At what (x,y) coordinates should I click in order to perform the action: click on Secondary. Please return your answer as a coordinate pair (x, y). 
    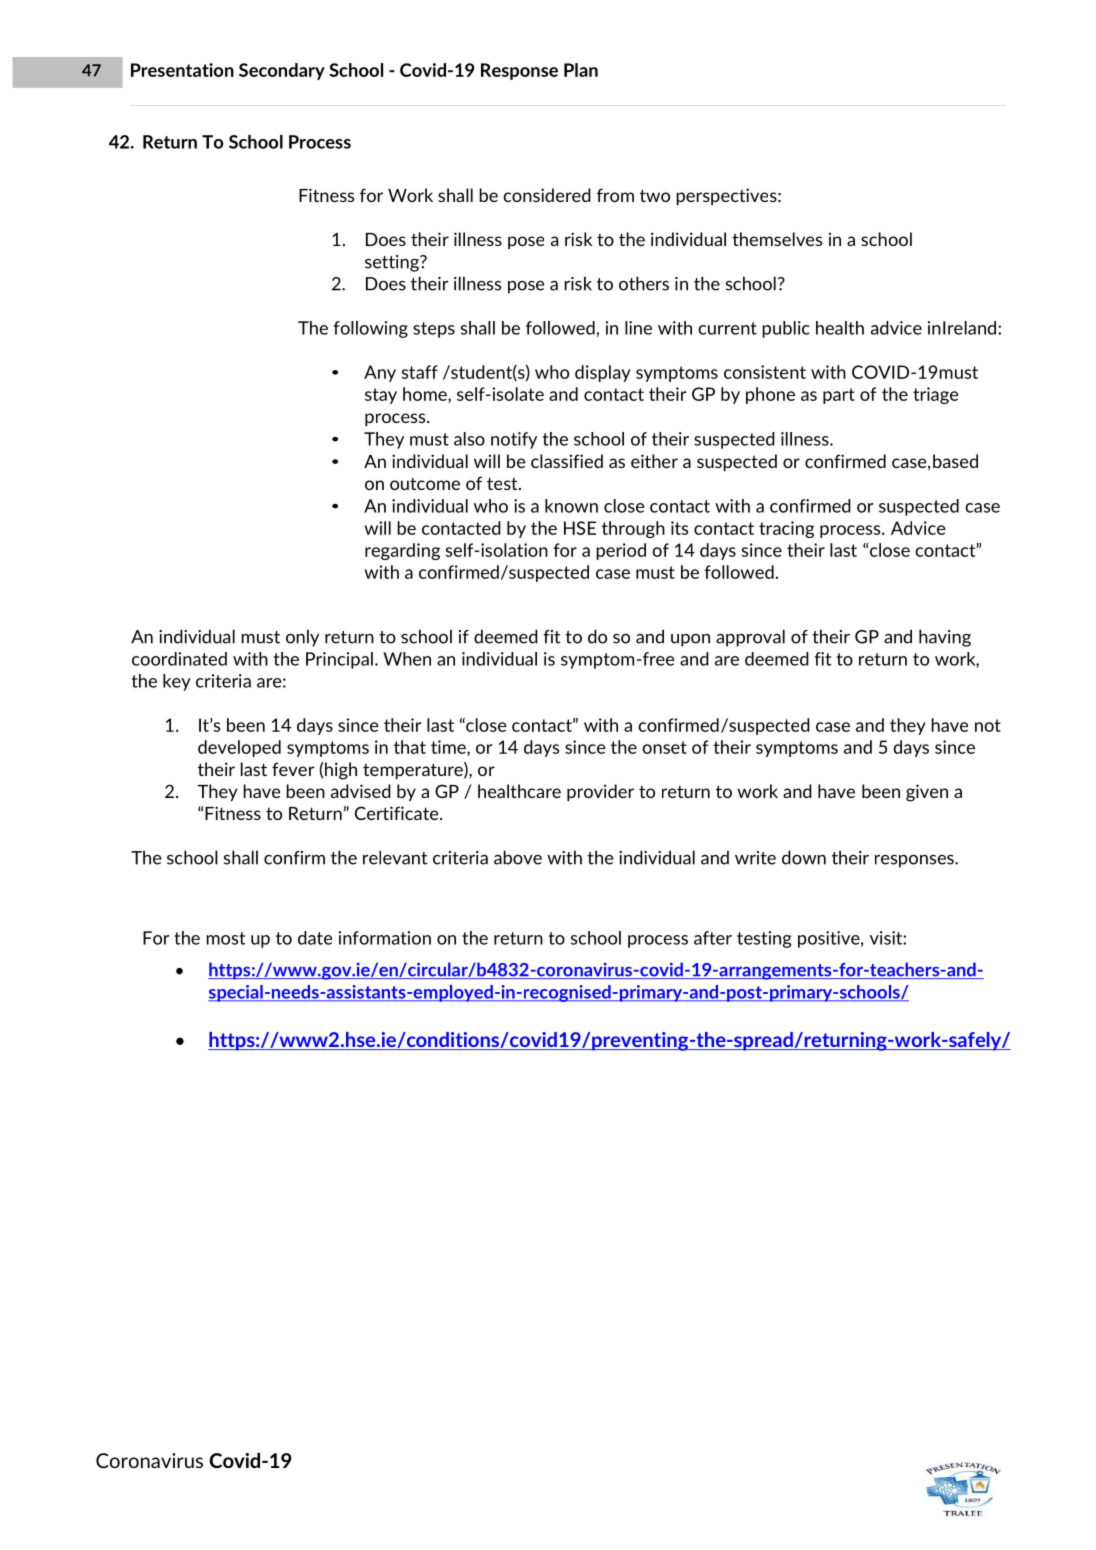
    Looking at the image, I should click on (282, 71).
